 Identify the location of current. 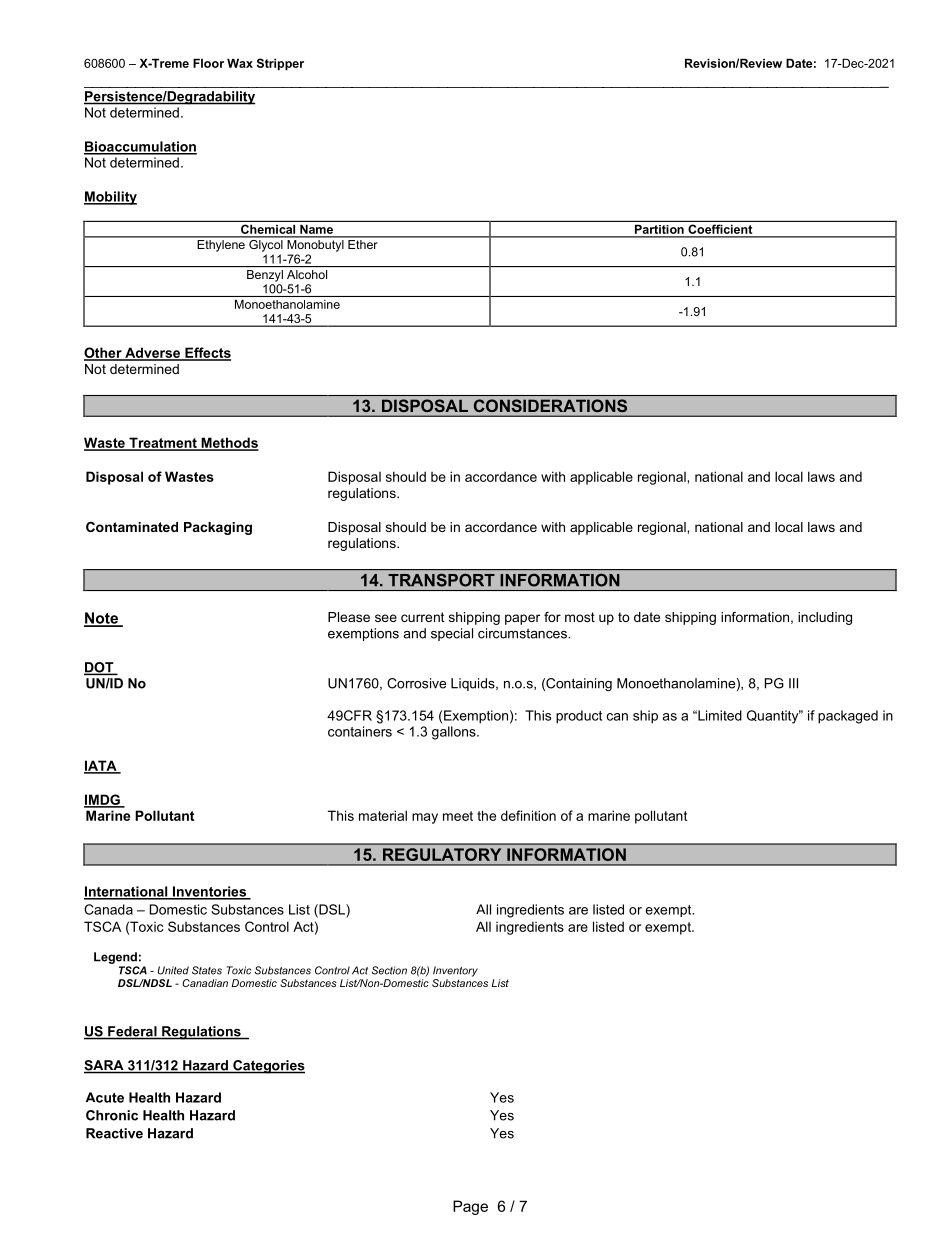
(423, 617).
